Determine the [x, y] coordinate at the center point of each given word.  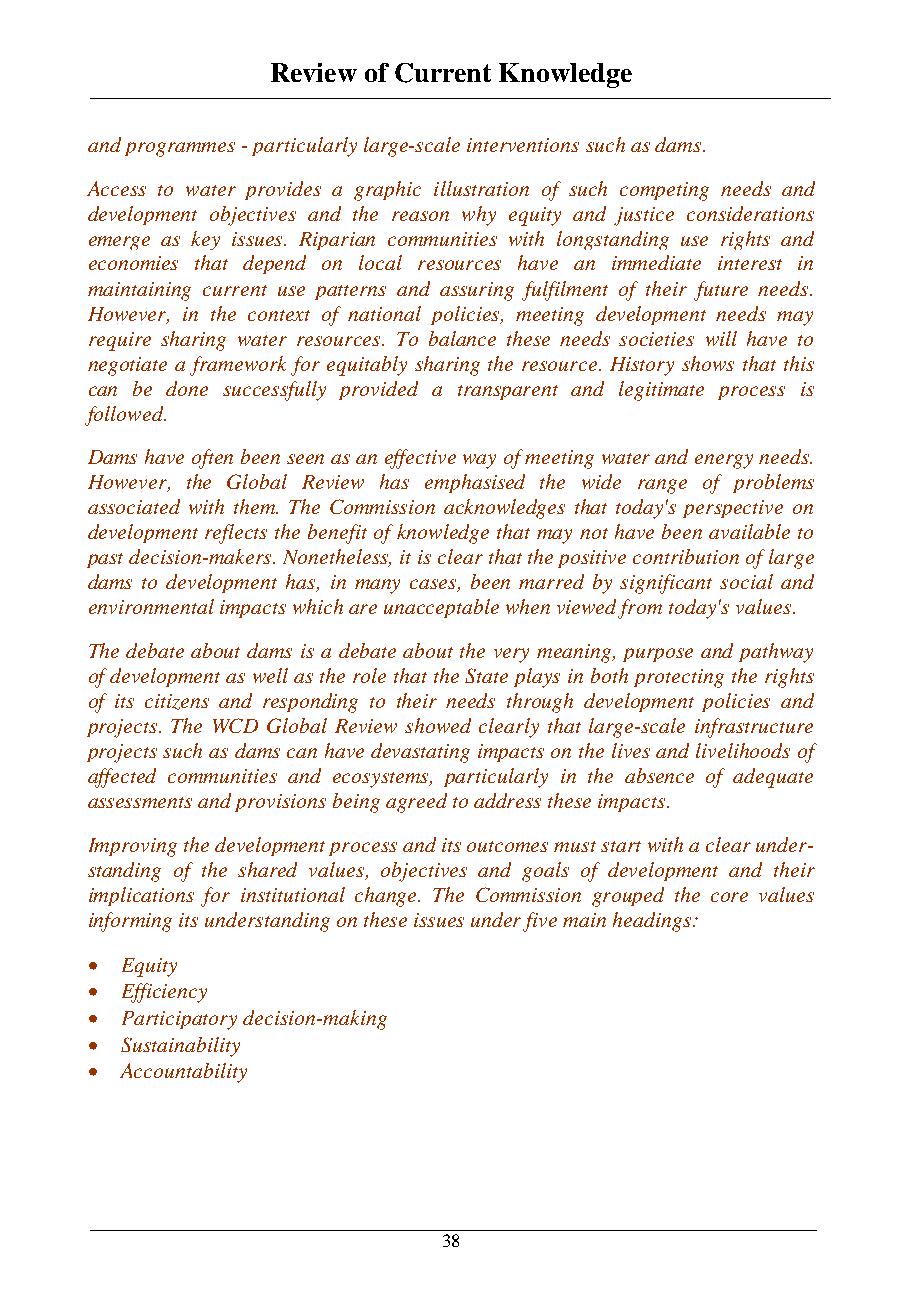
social [746, 581]
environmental [151, 606]
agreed [416, 803]
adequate [773, 778]
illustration [481, 188]
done [187, 388]
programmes [180, 149]
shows [708, 363]
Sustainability [180, 1047]
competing [664, 191]
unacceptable [441, 608]
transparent [508, 392]
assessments [140, 802]
